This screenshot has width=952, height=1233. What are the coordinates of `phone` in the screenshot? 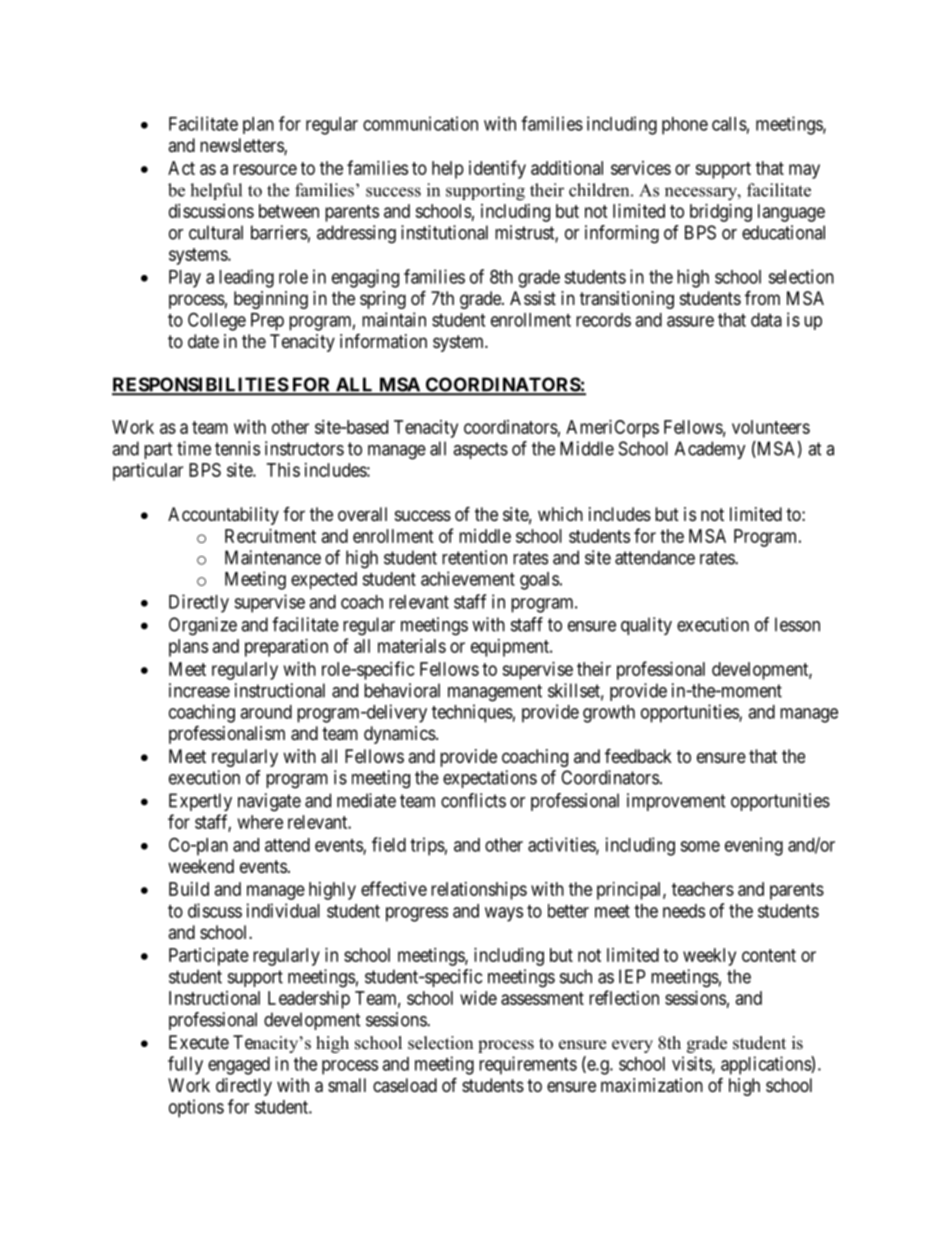 It's located at (685, 126).
